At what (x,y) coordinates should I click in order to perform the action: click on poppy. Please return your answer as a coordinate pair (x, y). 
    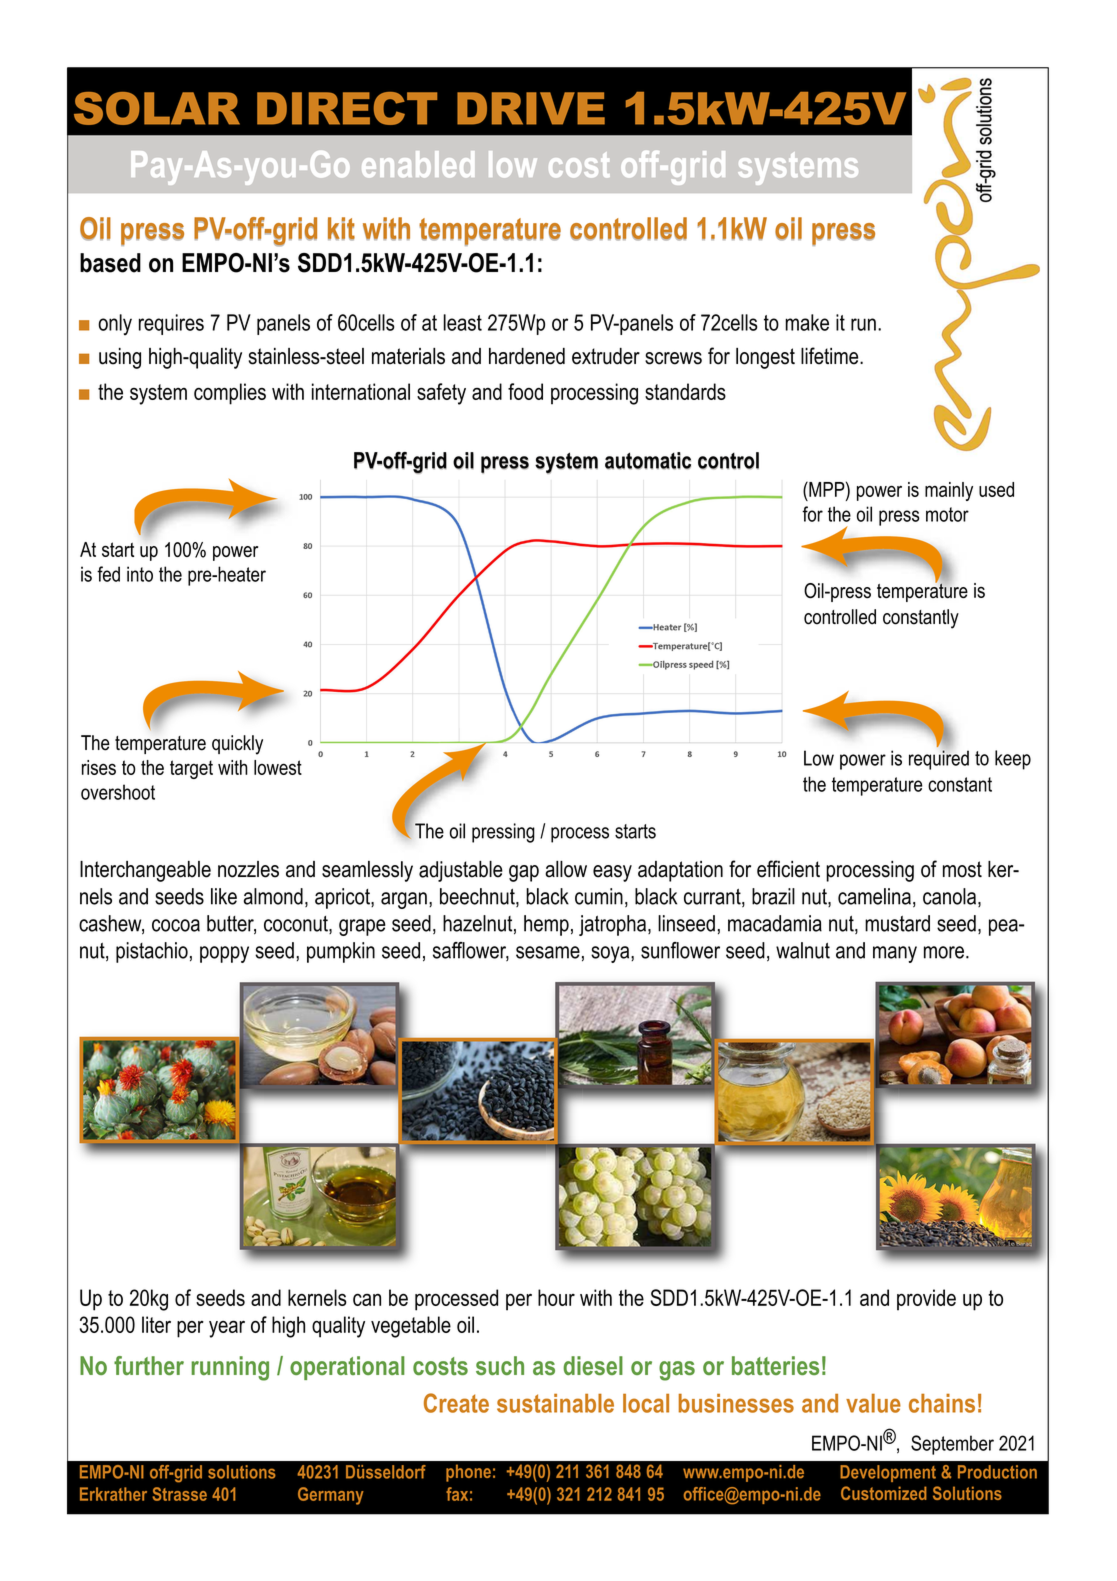
    Looking at the image, I should click on (224, 954).
